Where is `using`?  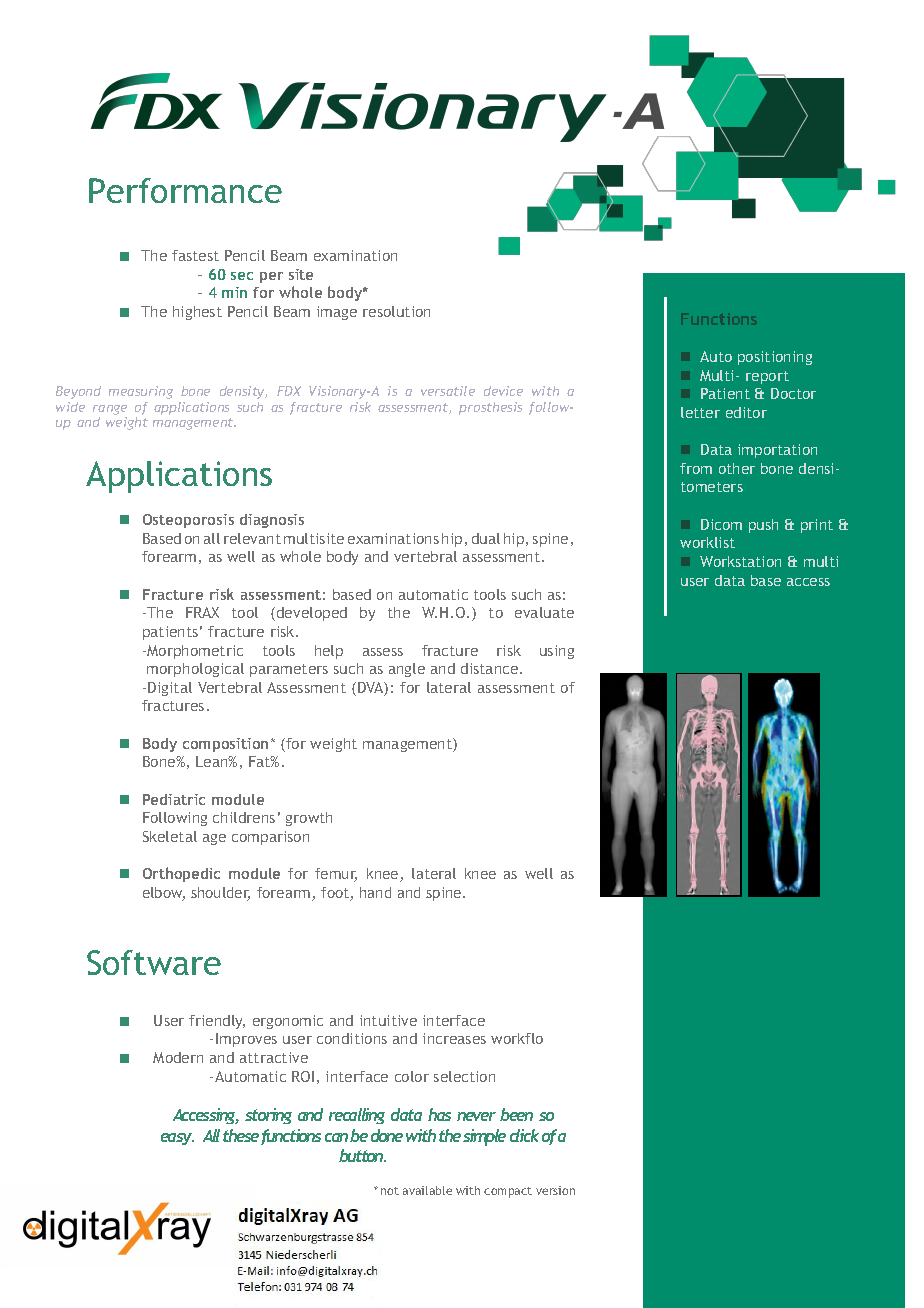
using is located at coordinates (557, 652).
